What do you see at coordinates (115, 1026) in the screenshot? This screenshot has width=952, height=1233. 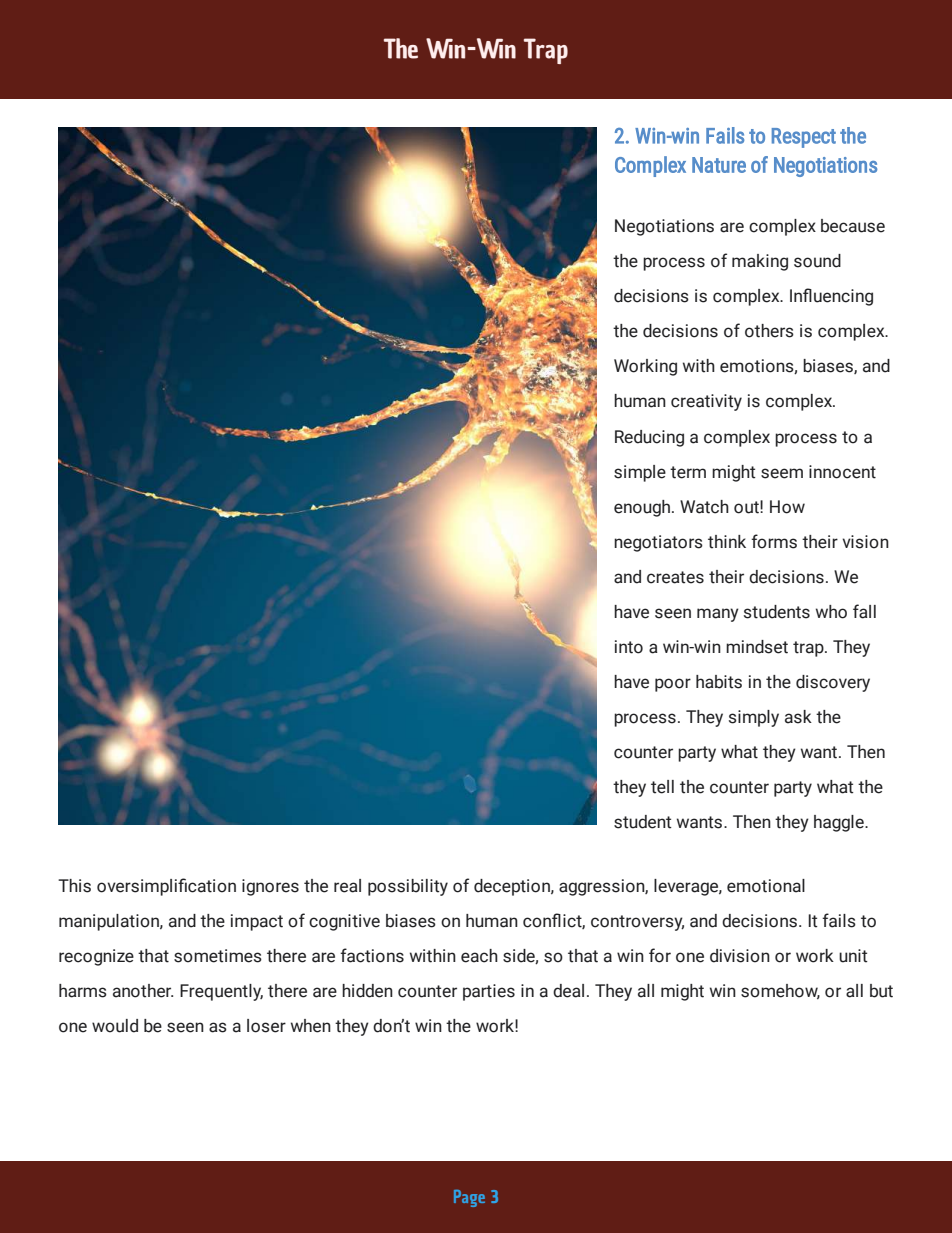 I see `would` at bounding box center [115, 1026].
